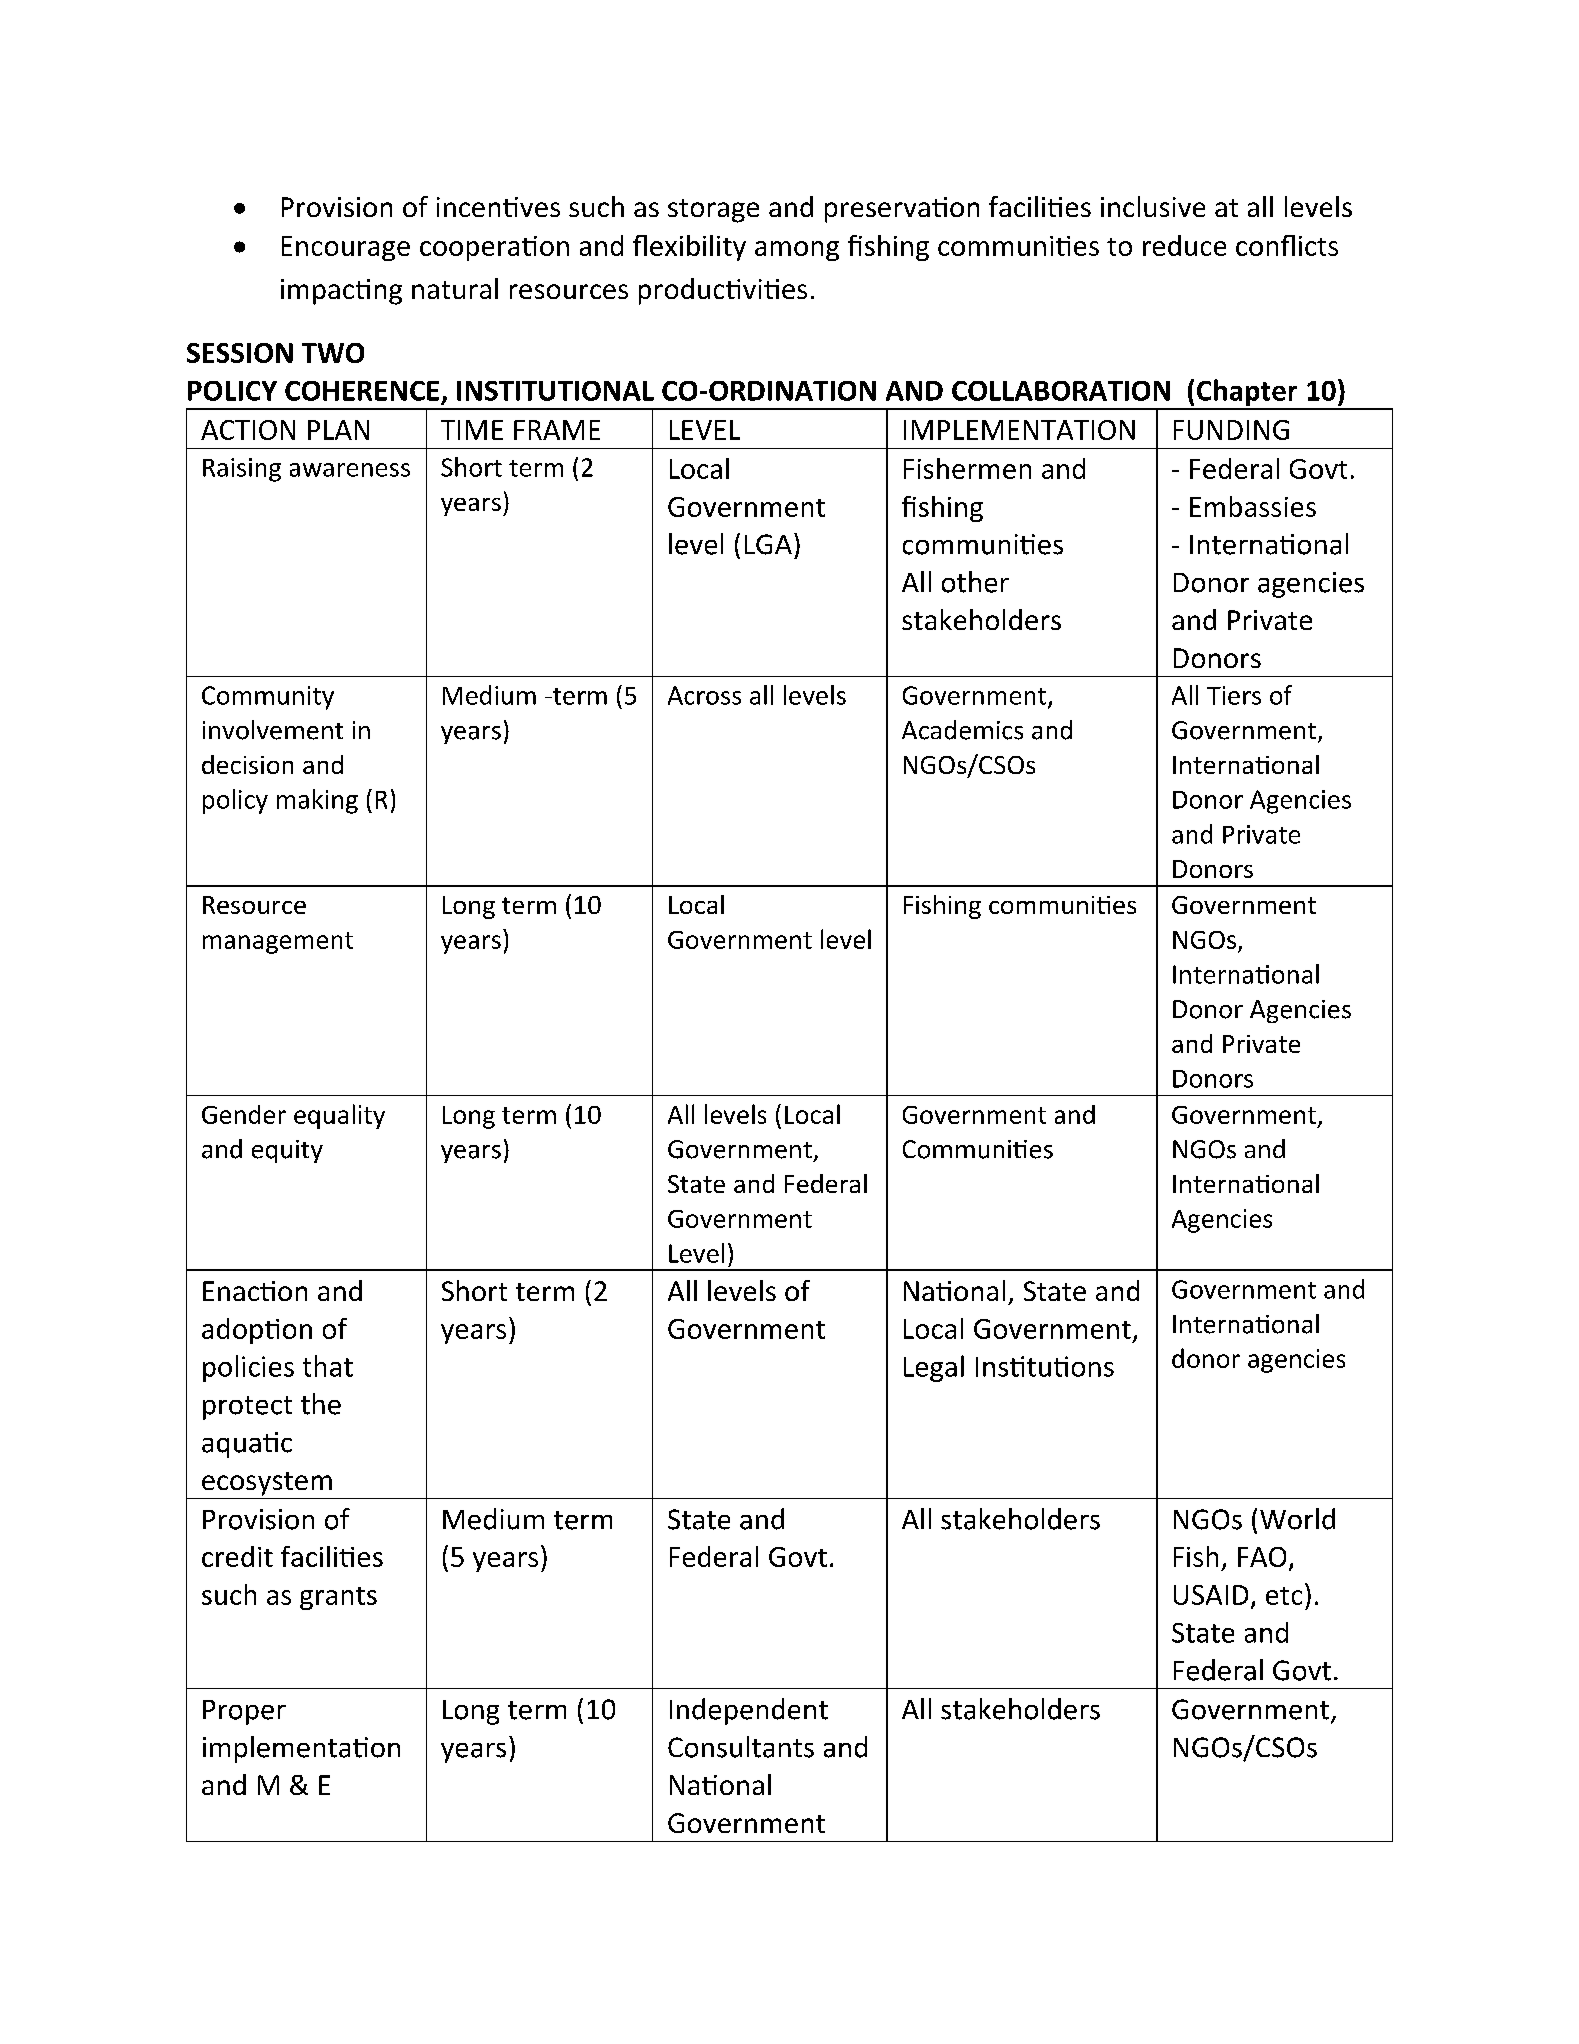  I want to click on Tiers, so click(1234, 695).
